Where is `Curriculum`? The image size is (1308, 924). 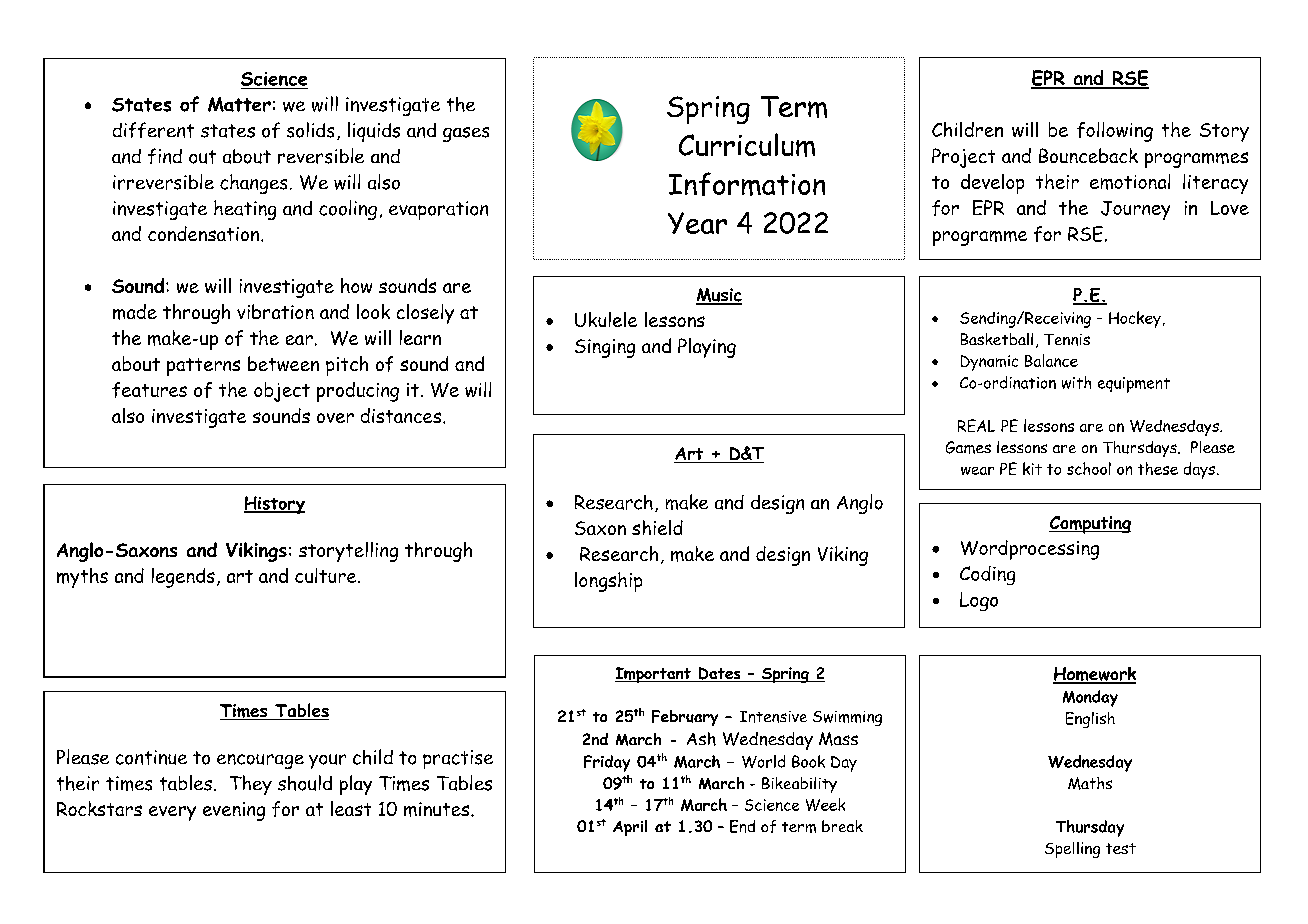
Curriculum is located at coordinates (747, 145).
